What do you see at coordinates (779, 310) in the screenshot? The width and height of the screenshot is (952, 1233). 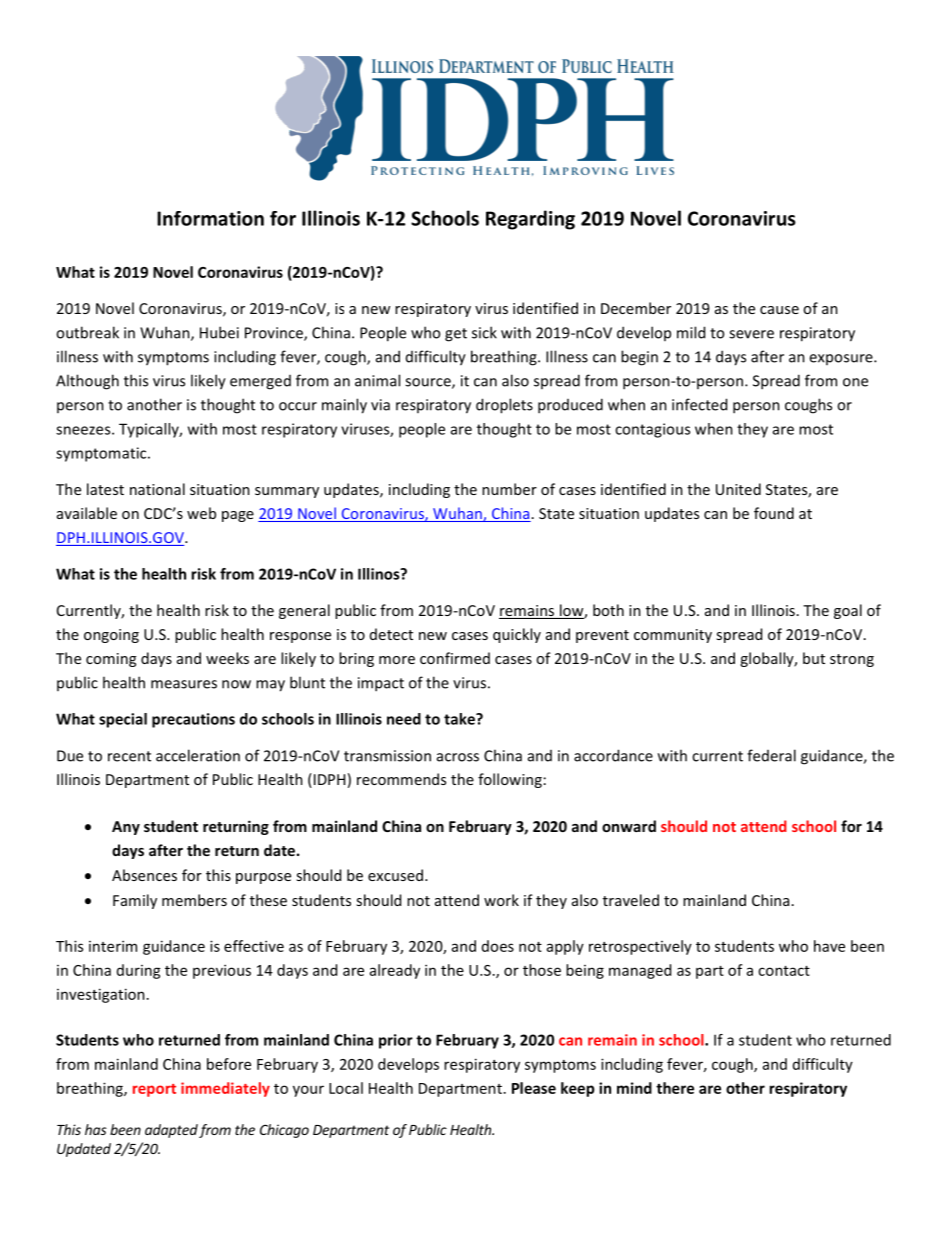 I see `cause` at bounding box center [779, 310].
